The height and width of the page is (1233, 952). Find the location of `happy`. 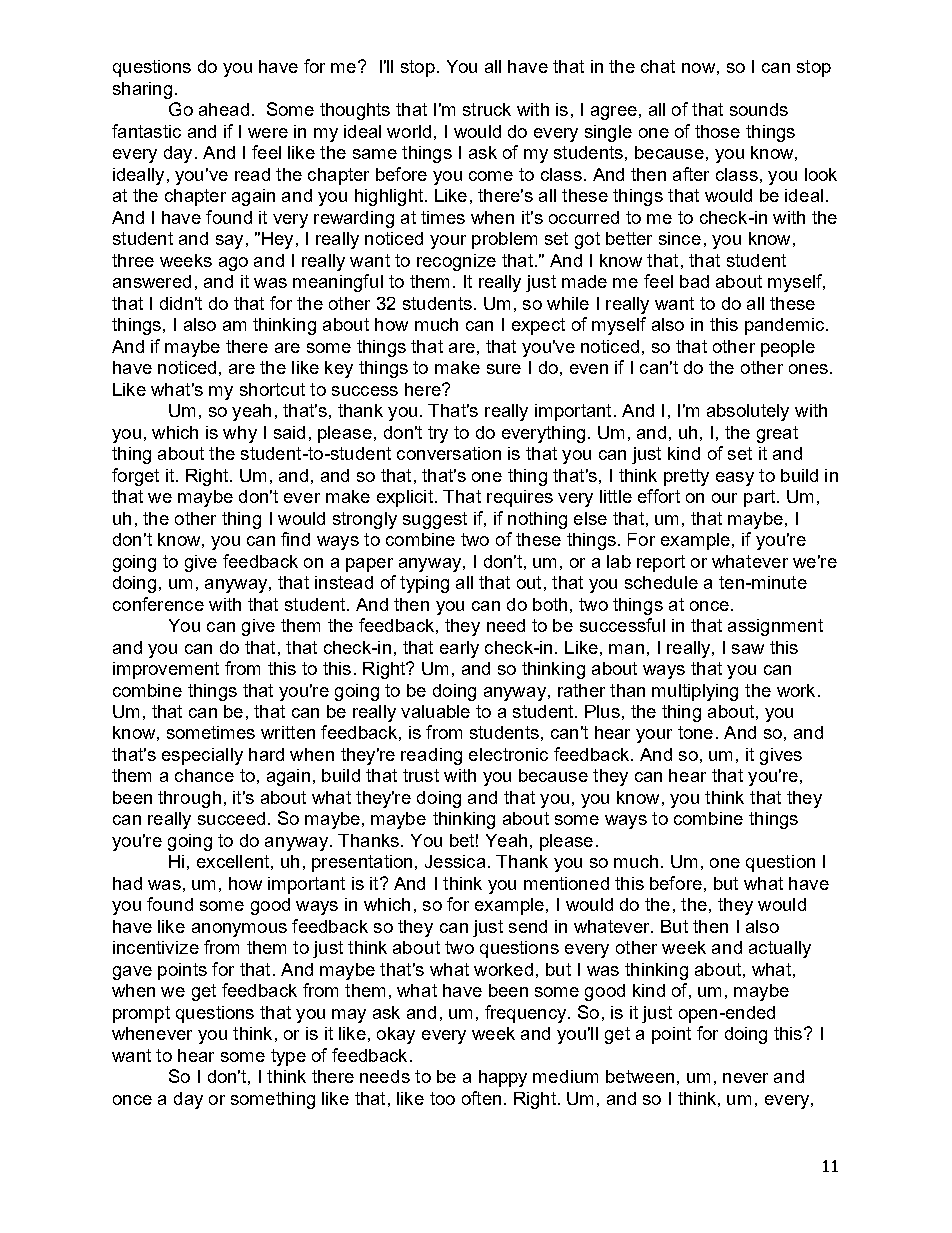

happy is located at coordinates (503, 1078).
